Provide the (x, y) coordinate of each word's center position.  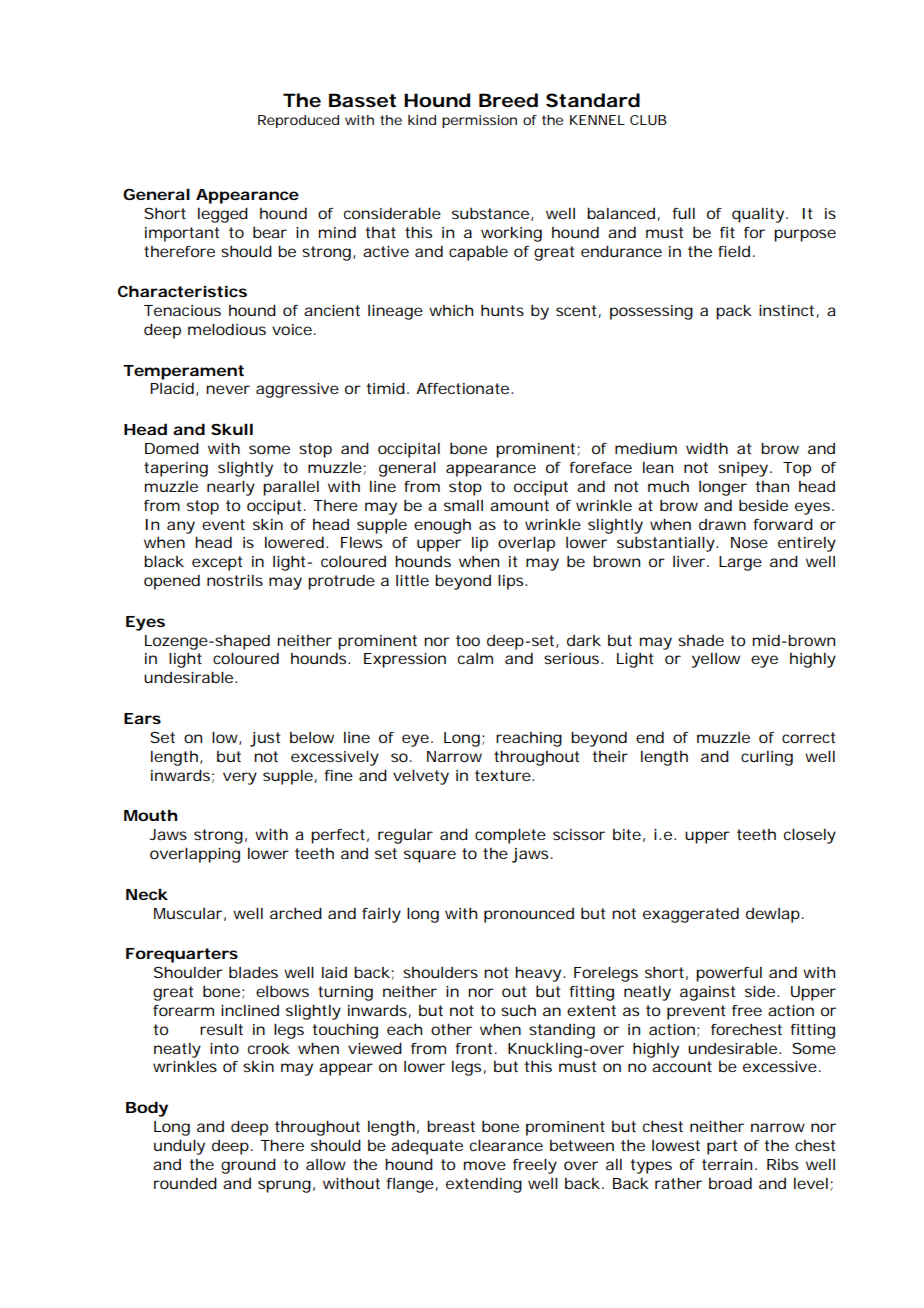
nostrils (235, 580)
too (468, 640)
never (228, 389)
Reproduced (298, 121)
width (707, 448)
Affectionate (462, 388)
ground (248, 1166)
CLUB (648, 120)
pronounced (529, 915)
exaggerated (691, 915)
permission (479, 121)
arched (296, 913)
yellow (715, 660)
